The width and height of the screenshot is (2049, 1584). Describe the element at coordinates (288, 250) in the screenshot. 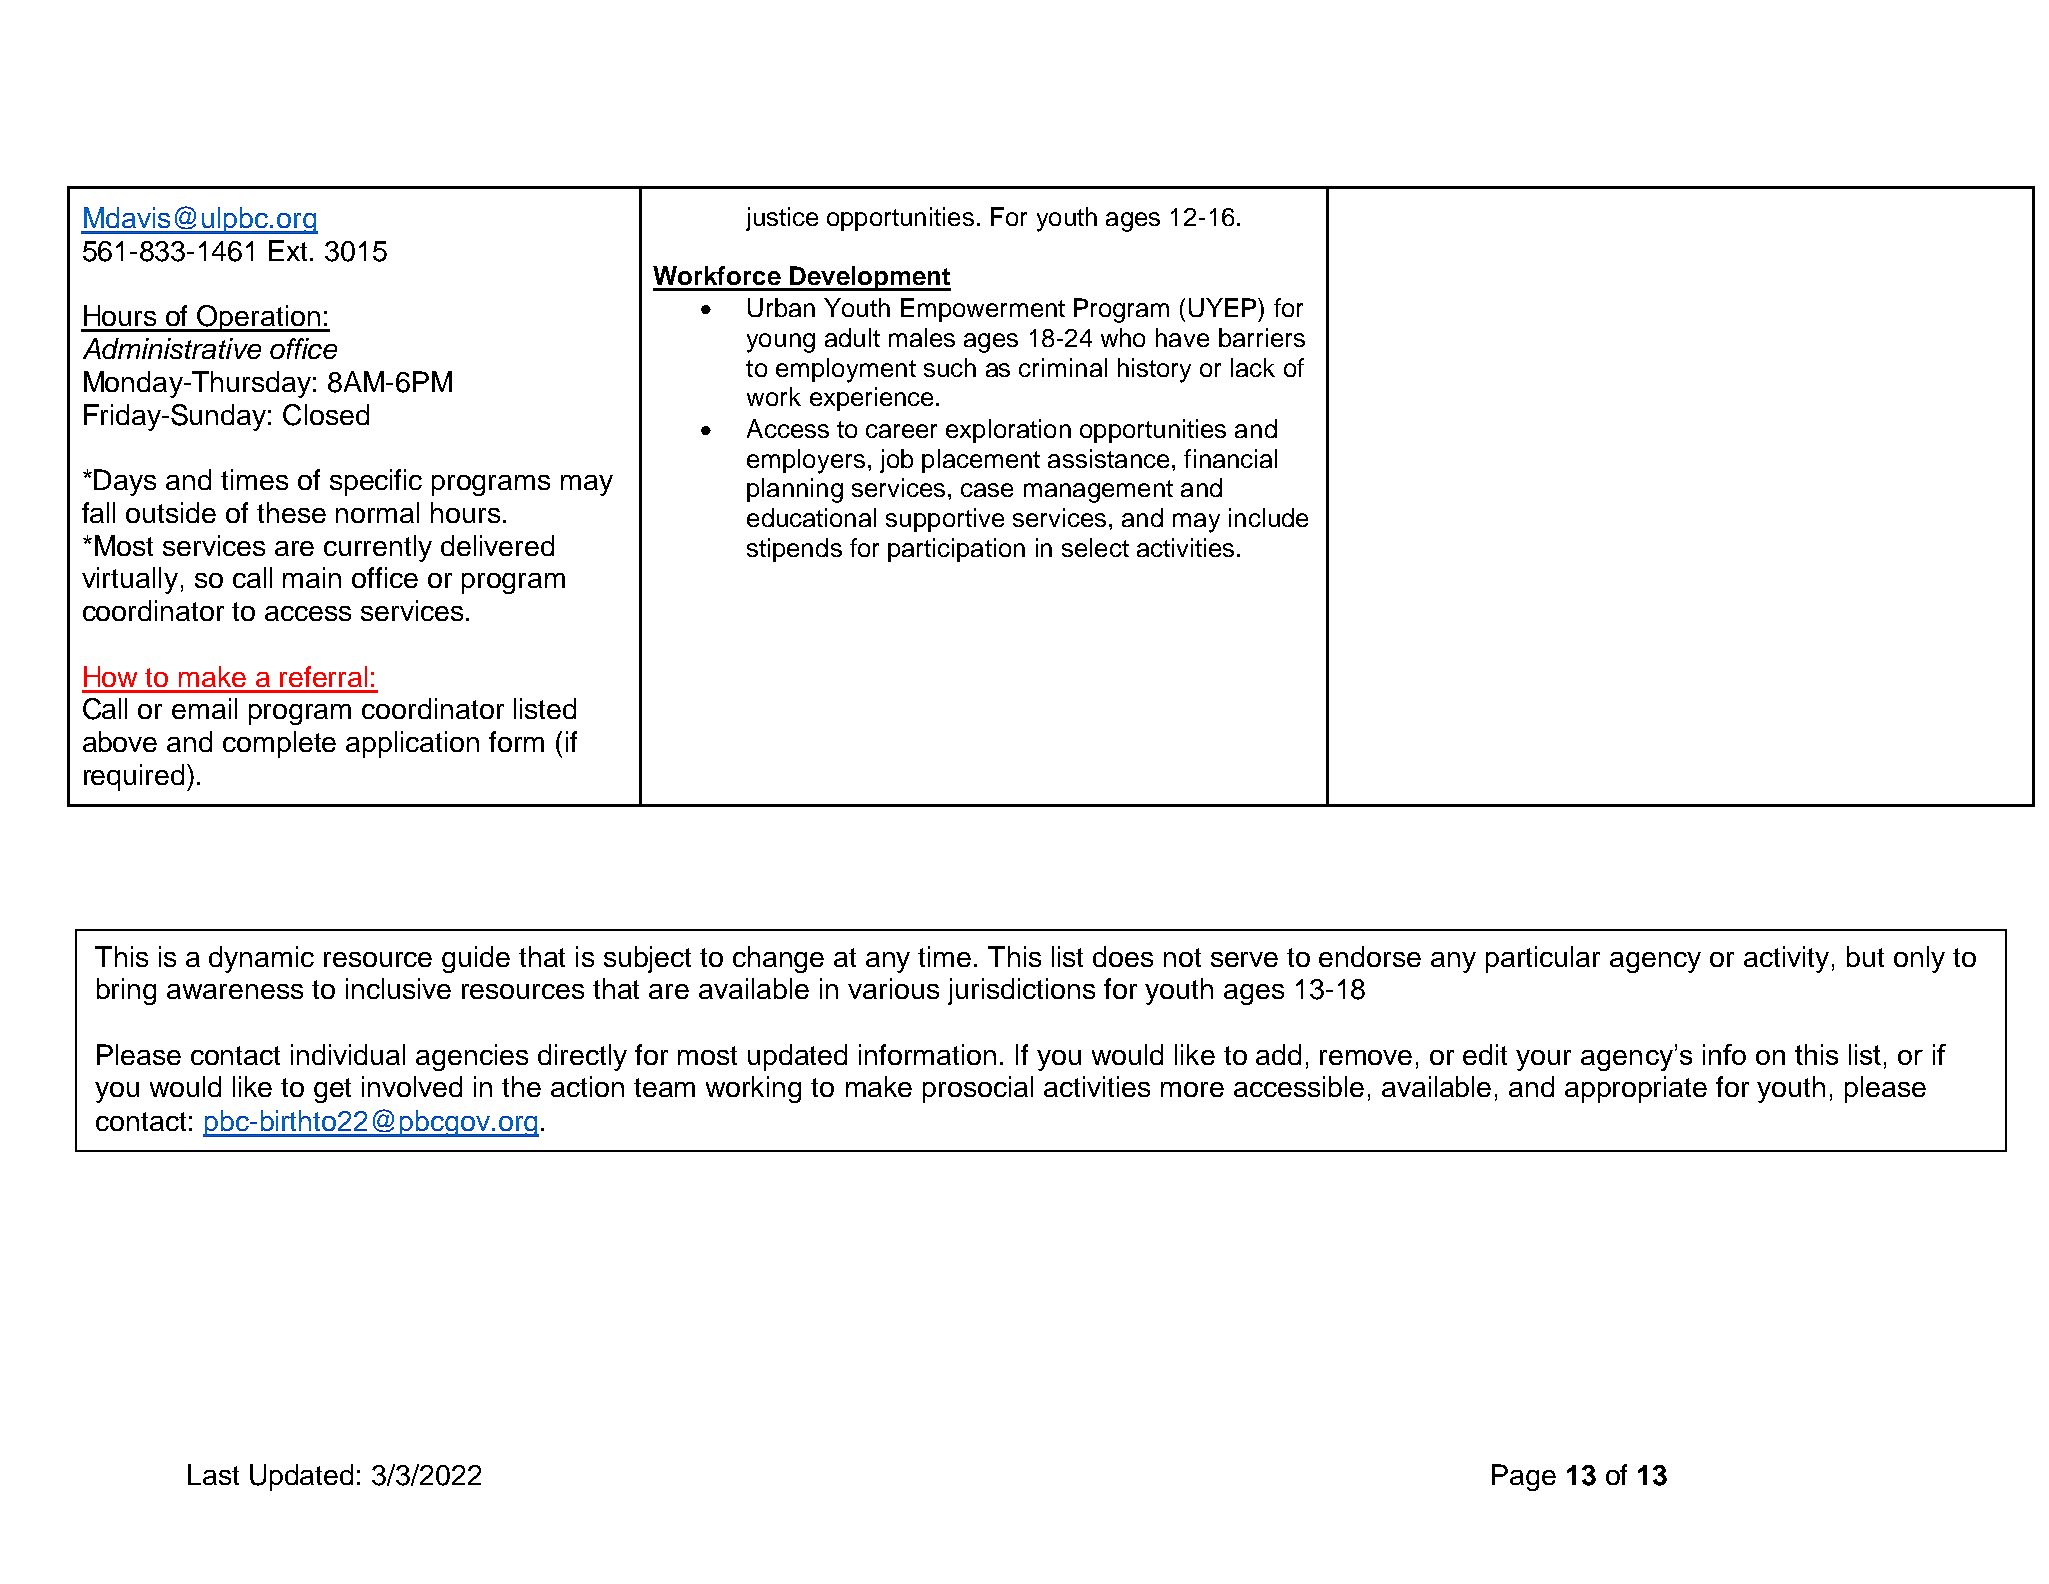

I see `Ext` at that location.
